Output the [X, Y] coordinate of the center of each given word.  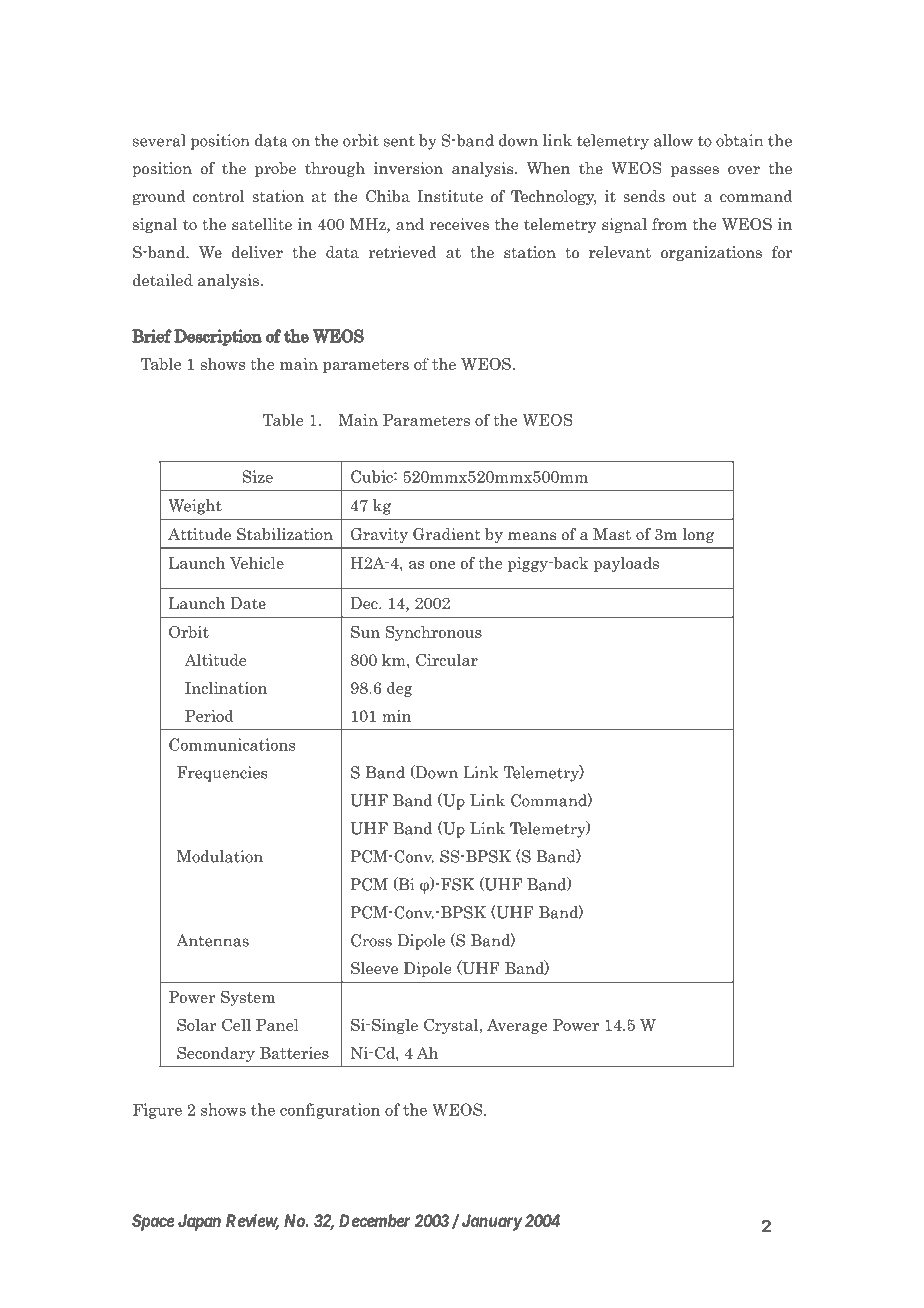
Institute [450, 196]
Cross [371, 940]
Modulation [220, 856]
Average [517, 1026]
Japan [199, 1222]
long [698, 535]
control [218, 196]
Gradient [446, 534]
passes [695, 171]
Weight [195, 507]
